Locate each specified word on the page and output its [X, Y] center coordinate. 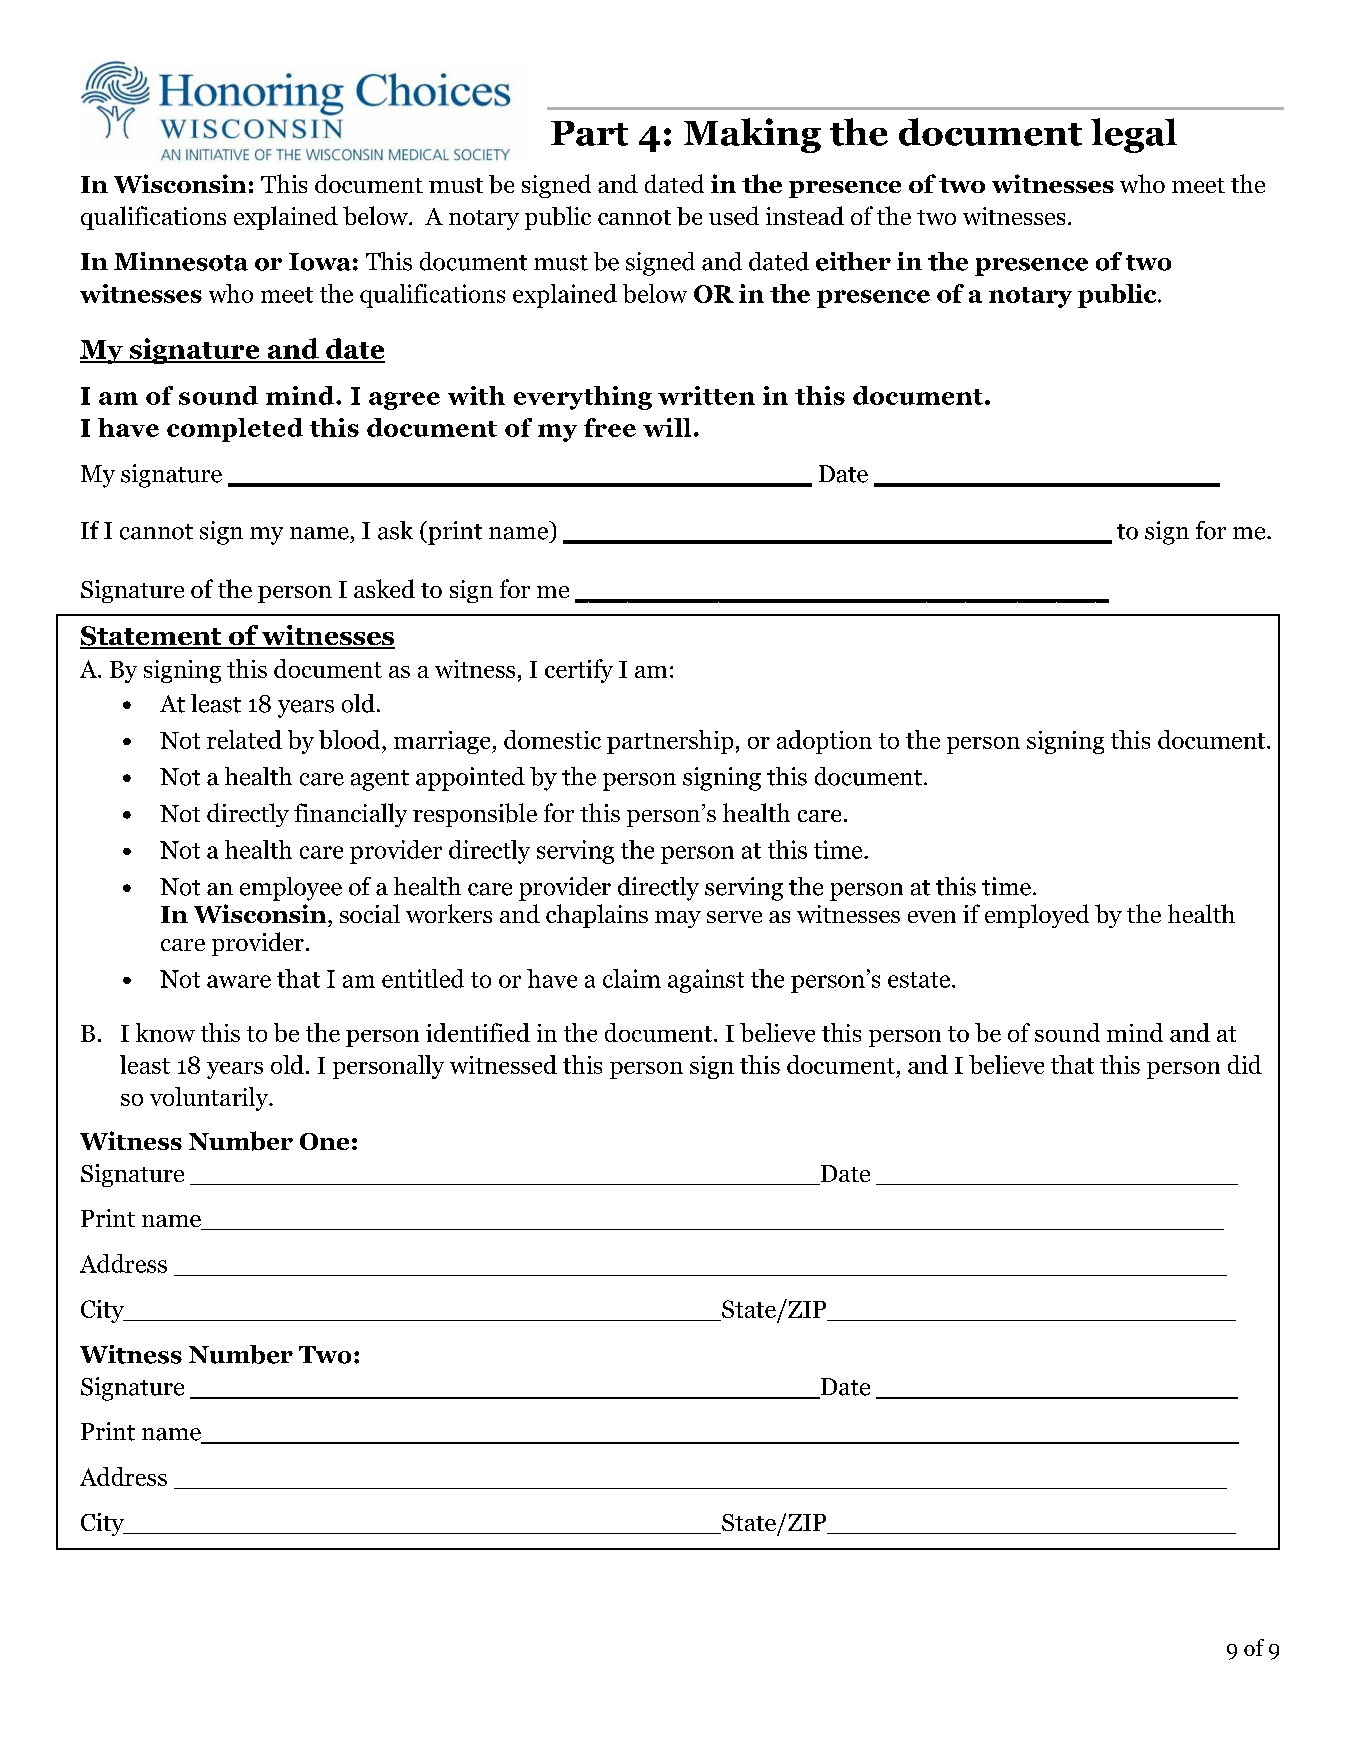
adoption [824, 742]
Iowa [320, 262]
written [706, 395]
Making [752, 135]
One [324, 1141]
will [667, 427]
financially [350, 815]
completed [235, 430]
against [706, 981]
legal [1134, 135]
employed [1037, 916]
